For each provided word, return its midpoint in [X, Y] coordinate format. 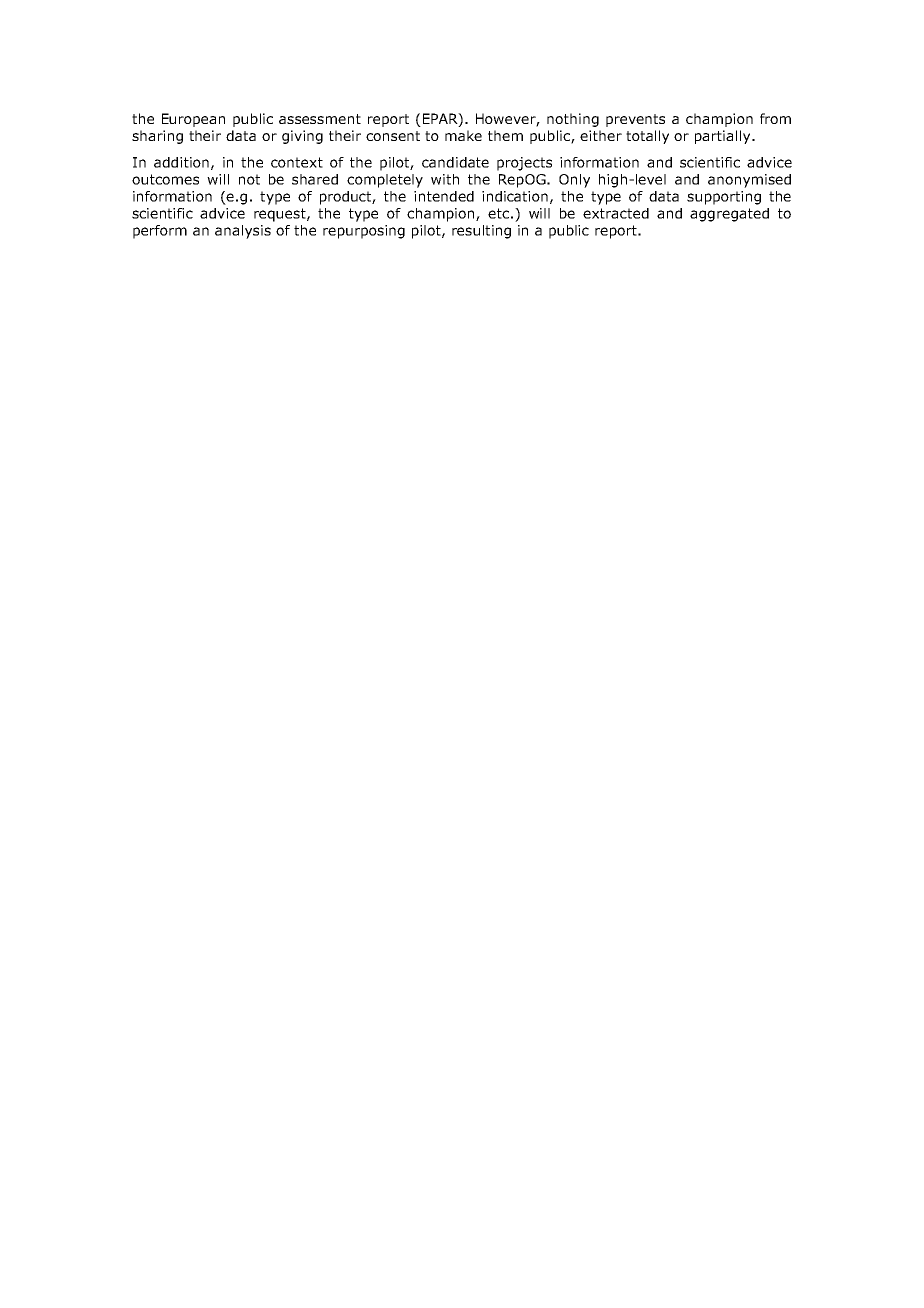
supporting [724, 198]
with [445, 179]
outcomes [165, 179]
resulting [481, 232]
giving [302, 137]
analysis [243, 232]
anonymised [749, 181]
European [193, 120]
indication [515, 196]
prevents [635, 120]
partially [724, 137]
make [463, 135]
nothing [573, 120]
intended [444, 196]
